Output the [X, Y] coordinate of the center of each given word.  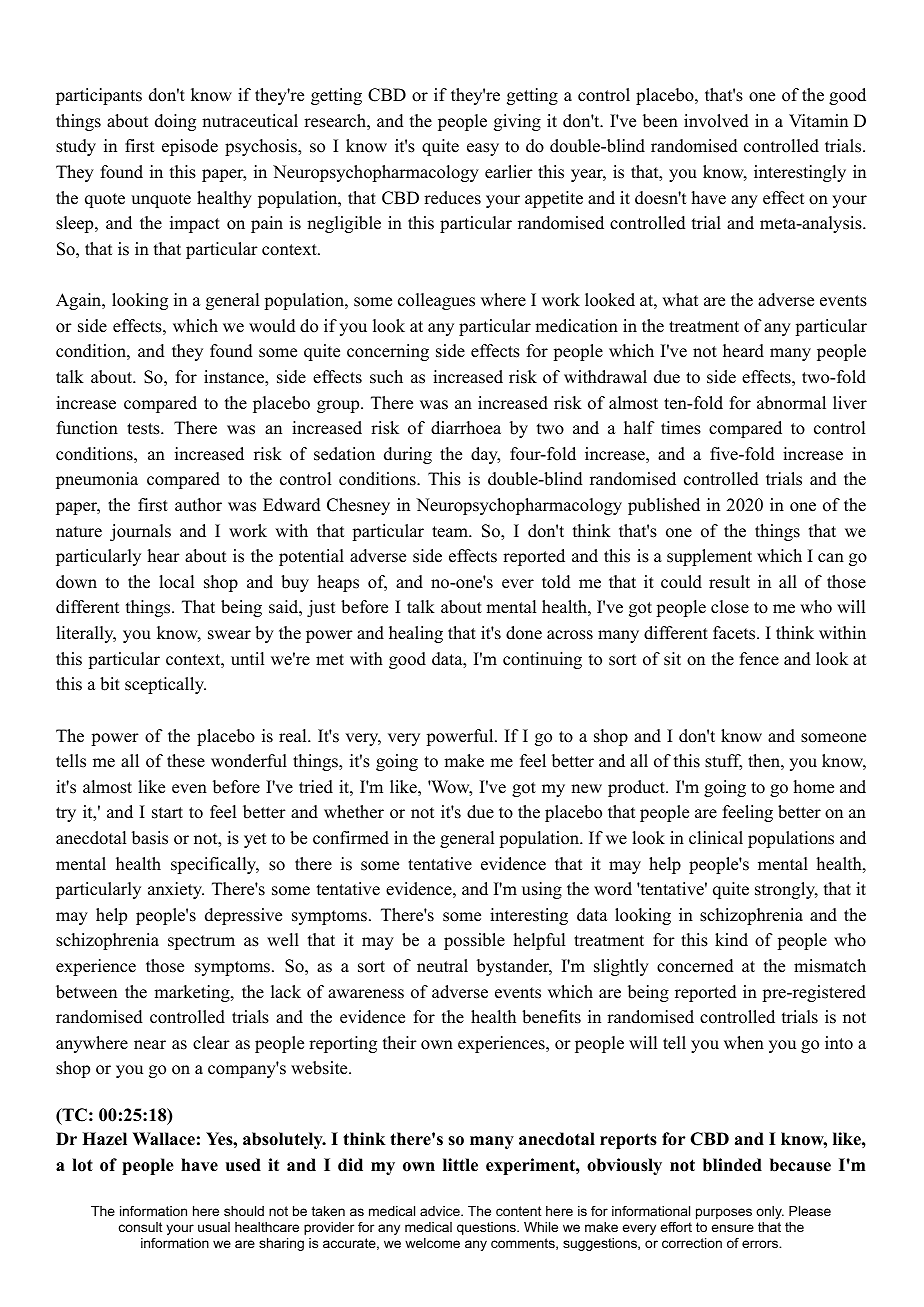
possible [474, 941]
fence [759, 659]
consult [140, 1227]
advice [441, 1211]
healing [416, 634]
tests [144, 429]
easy [483, 149]
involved [716, 121]
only [770, 1212]
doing [175, 122]
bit [110, 684]
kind [731, 940]
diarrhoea [466, 428]
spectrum [201, 942]
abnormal [791, 403]
